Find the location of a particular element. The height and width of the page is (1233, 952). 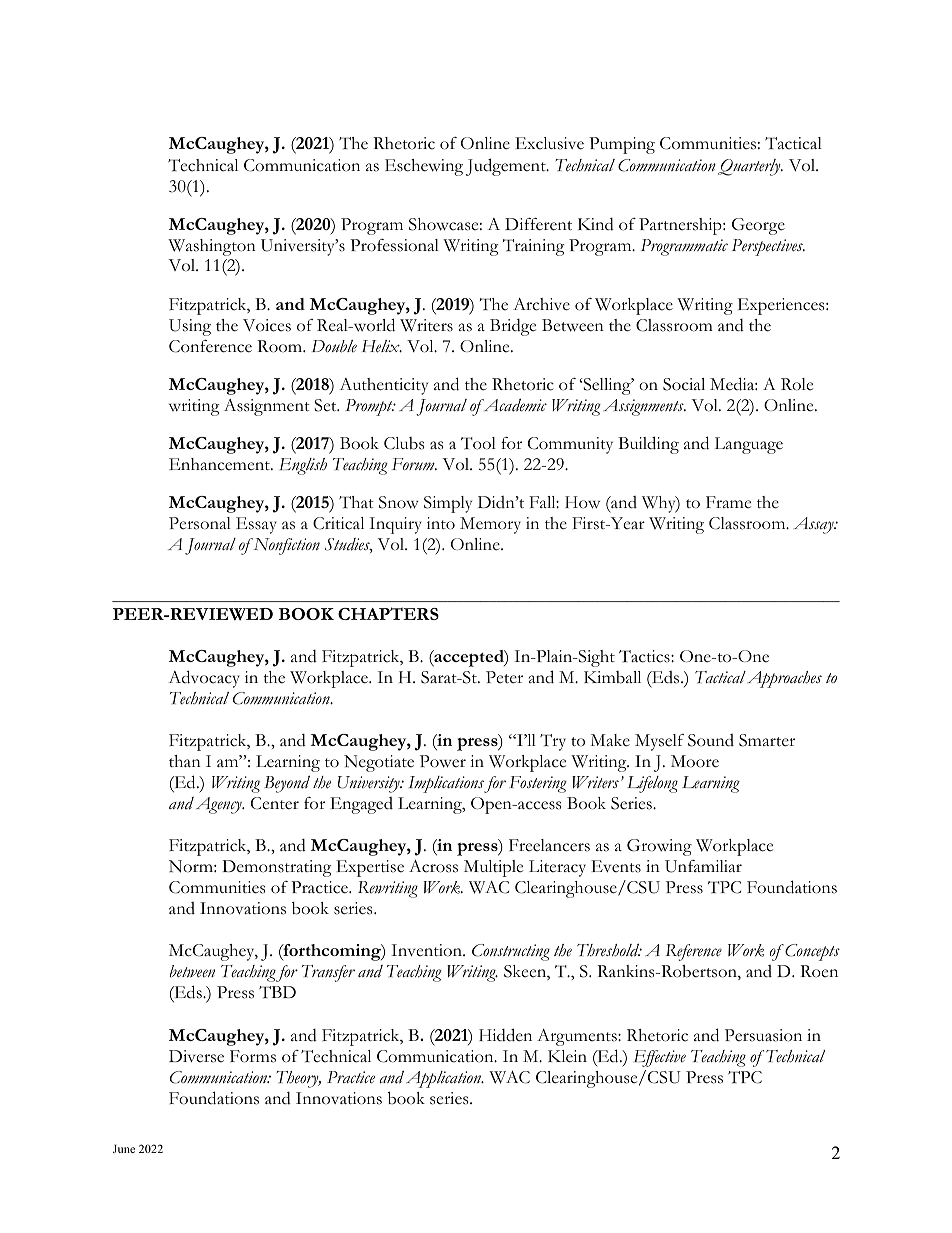

Moore is located at coordinates (695, 761).
